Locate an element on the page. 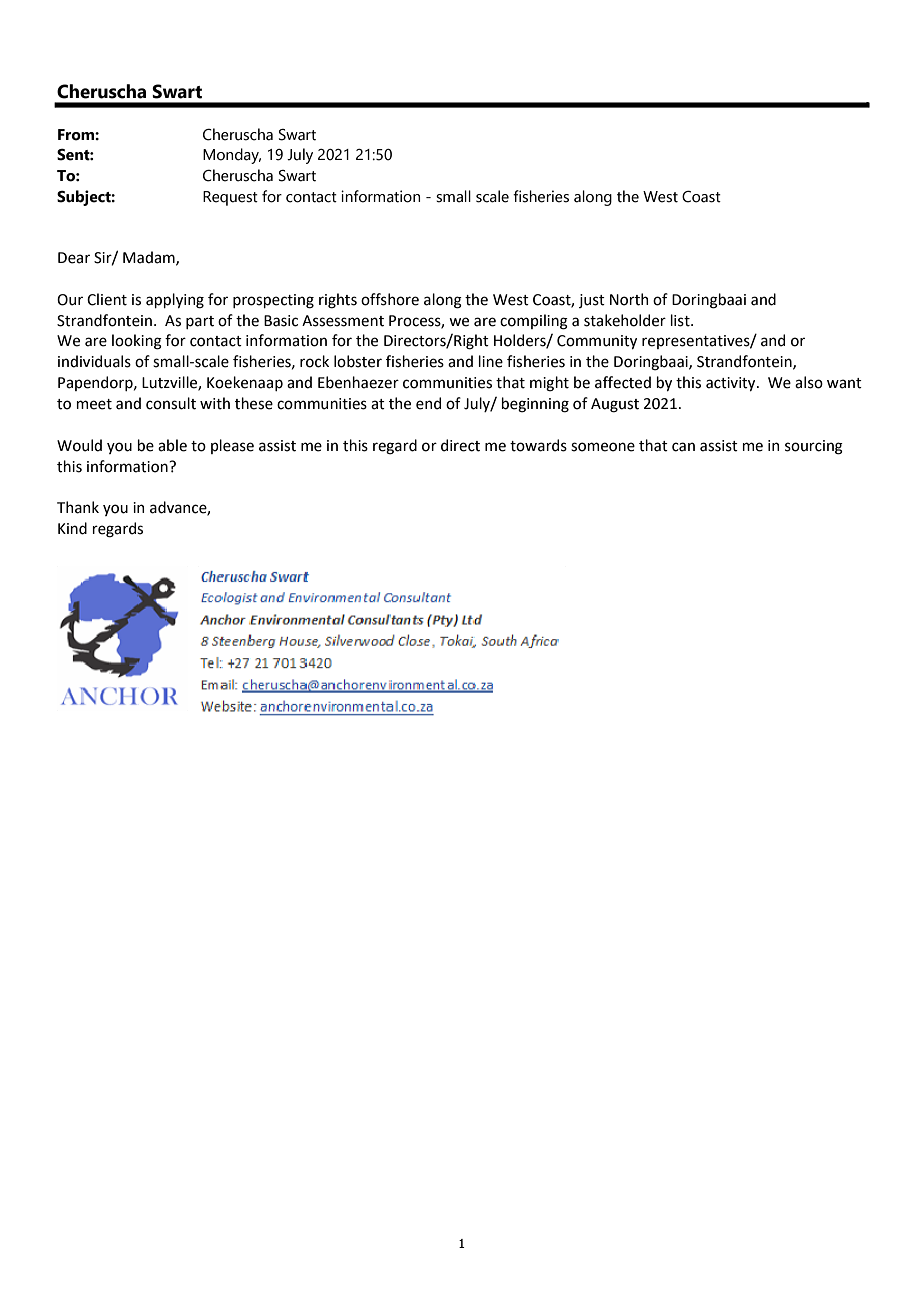 The width and height of the image is (924, 1308). beginning is located at coordinates (535, 405).
